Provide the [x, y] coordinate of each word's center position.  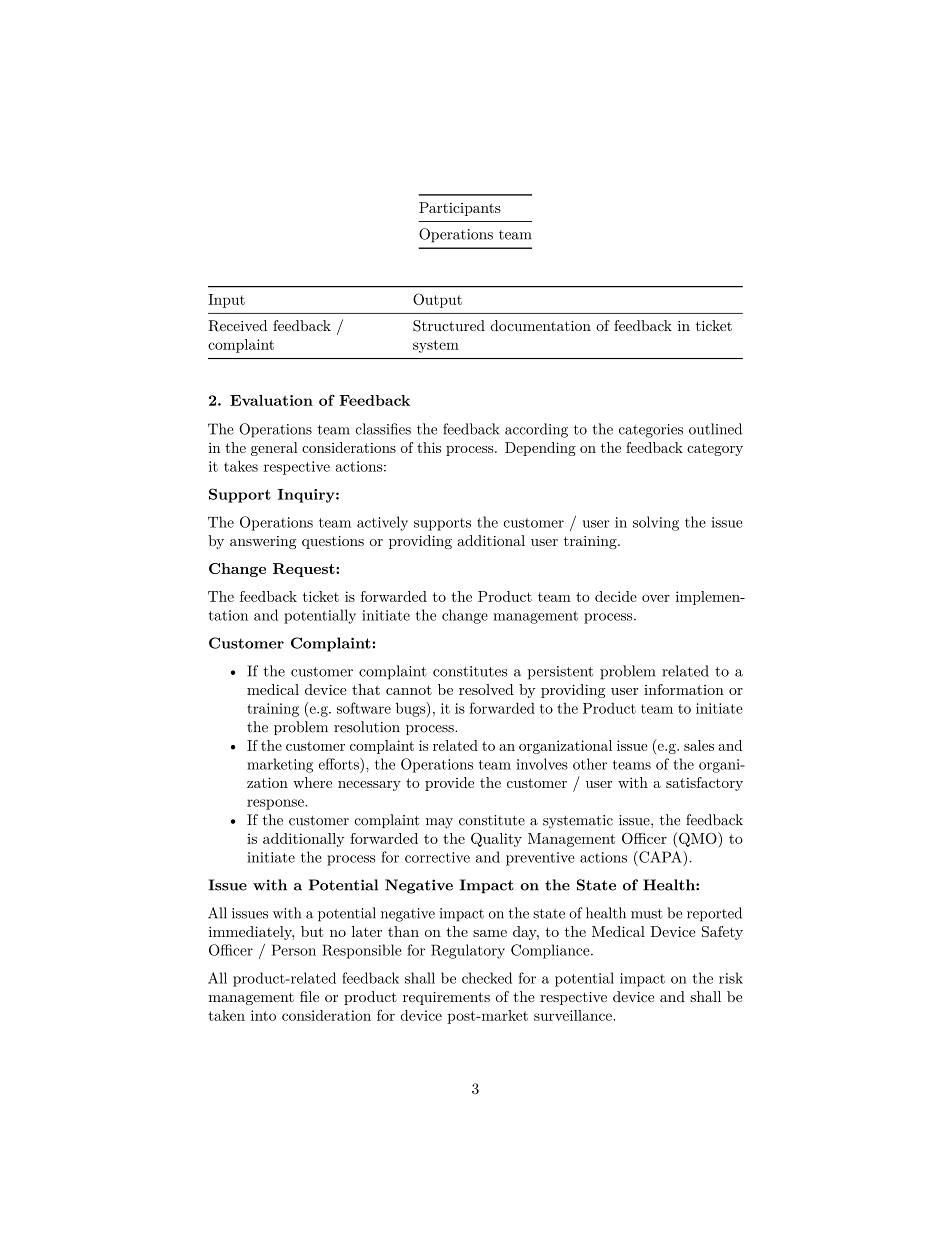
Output [437, 300]
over [656, 598]
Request [305, 570]
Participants [460, 209]
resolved [486, 689]
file [309, 996]
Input [226, 301]
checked [487, 978]
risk [731, 978]
